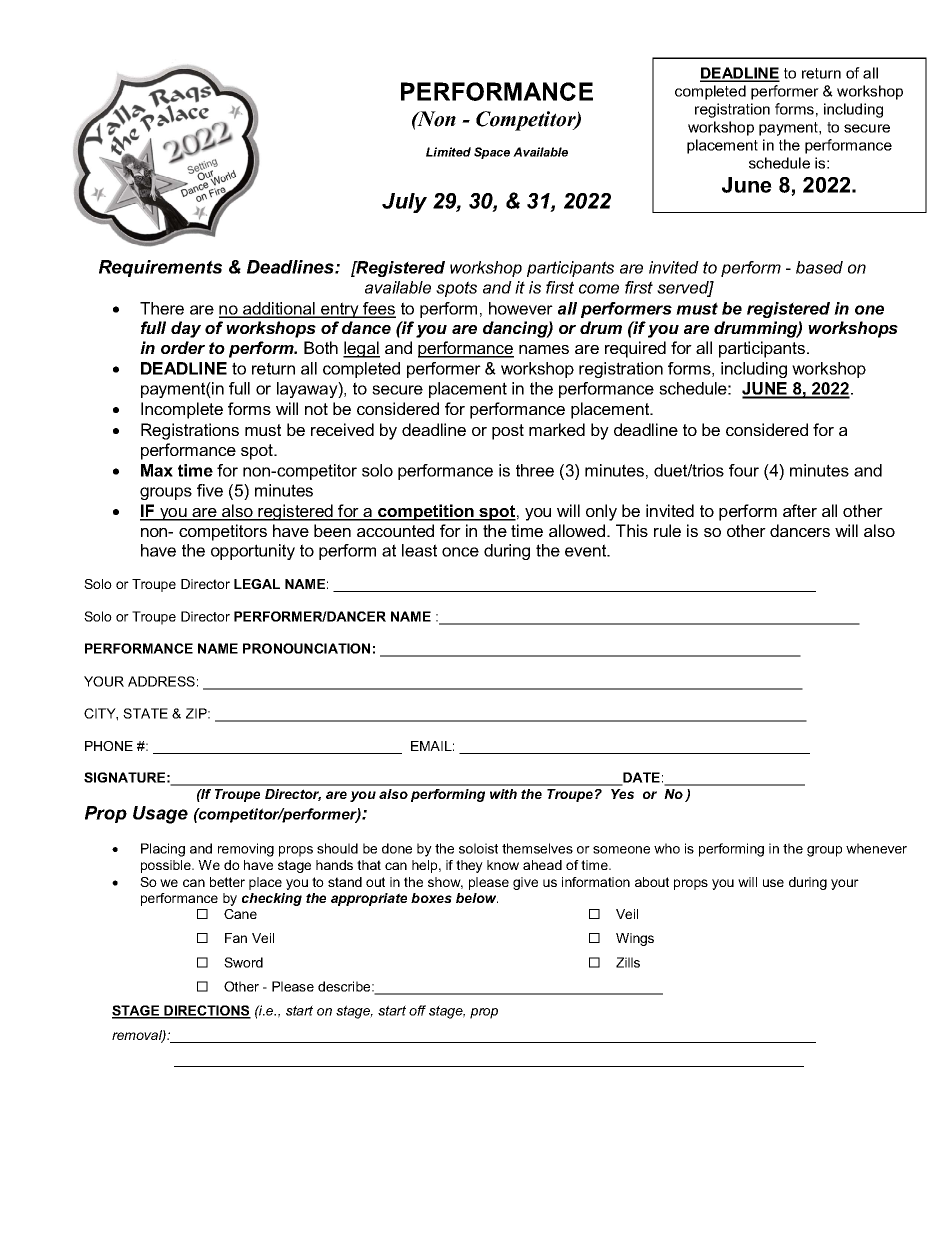 The width and height of the screenshot is (952, 1233). Describe the element at coordinates (206, 1011) in the screenshot. I see `DIRECTIONS` at that location.
